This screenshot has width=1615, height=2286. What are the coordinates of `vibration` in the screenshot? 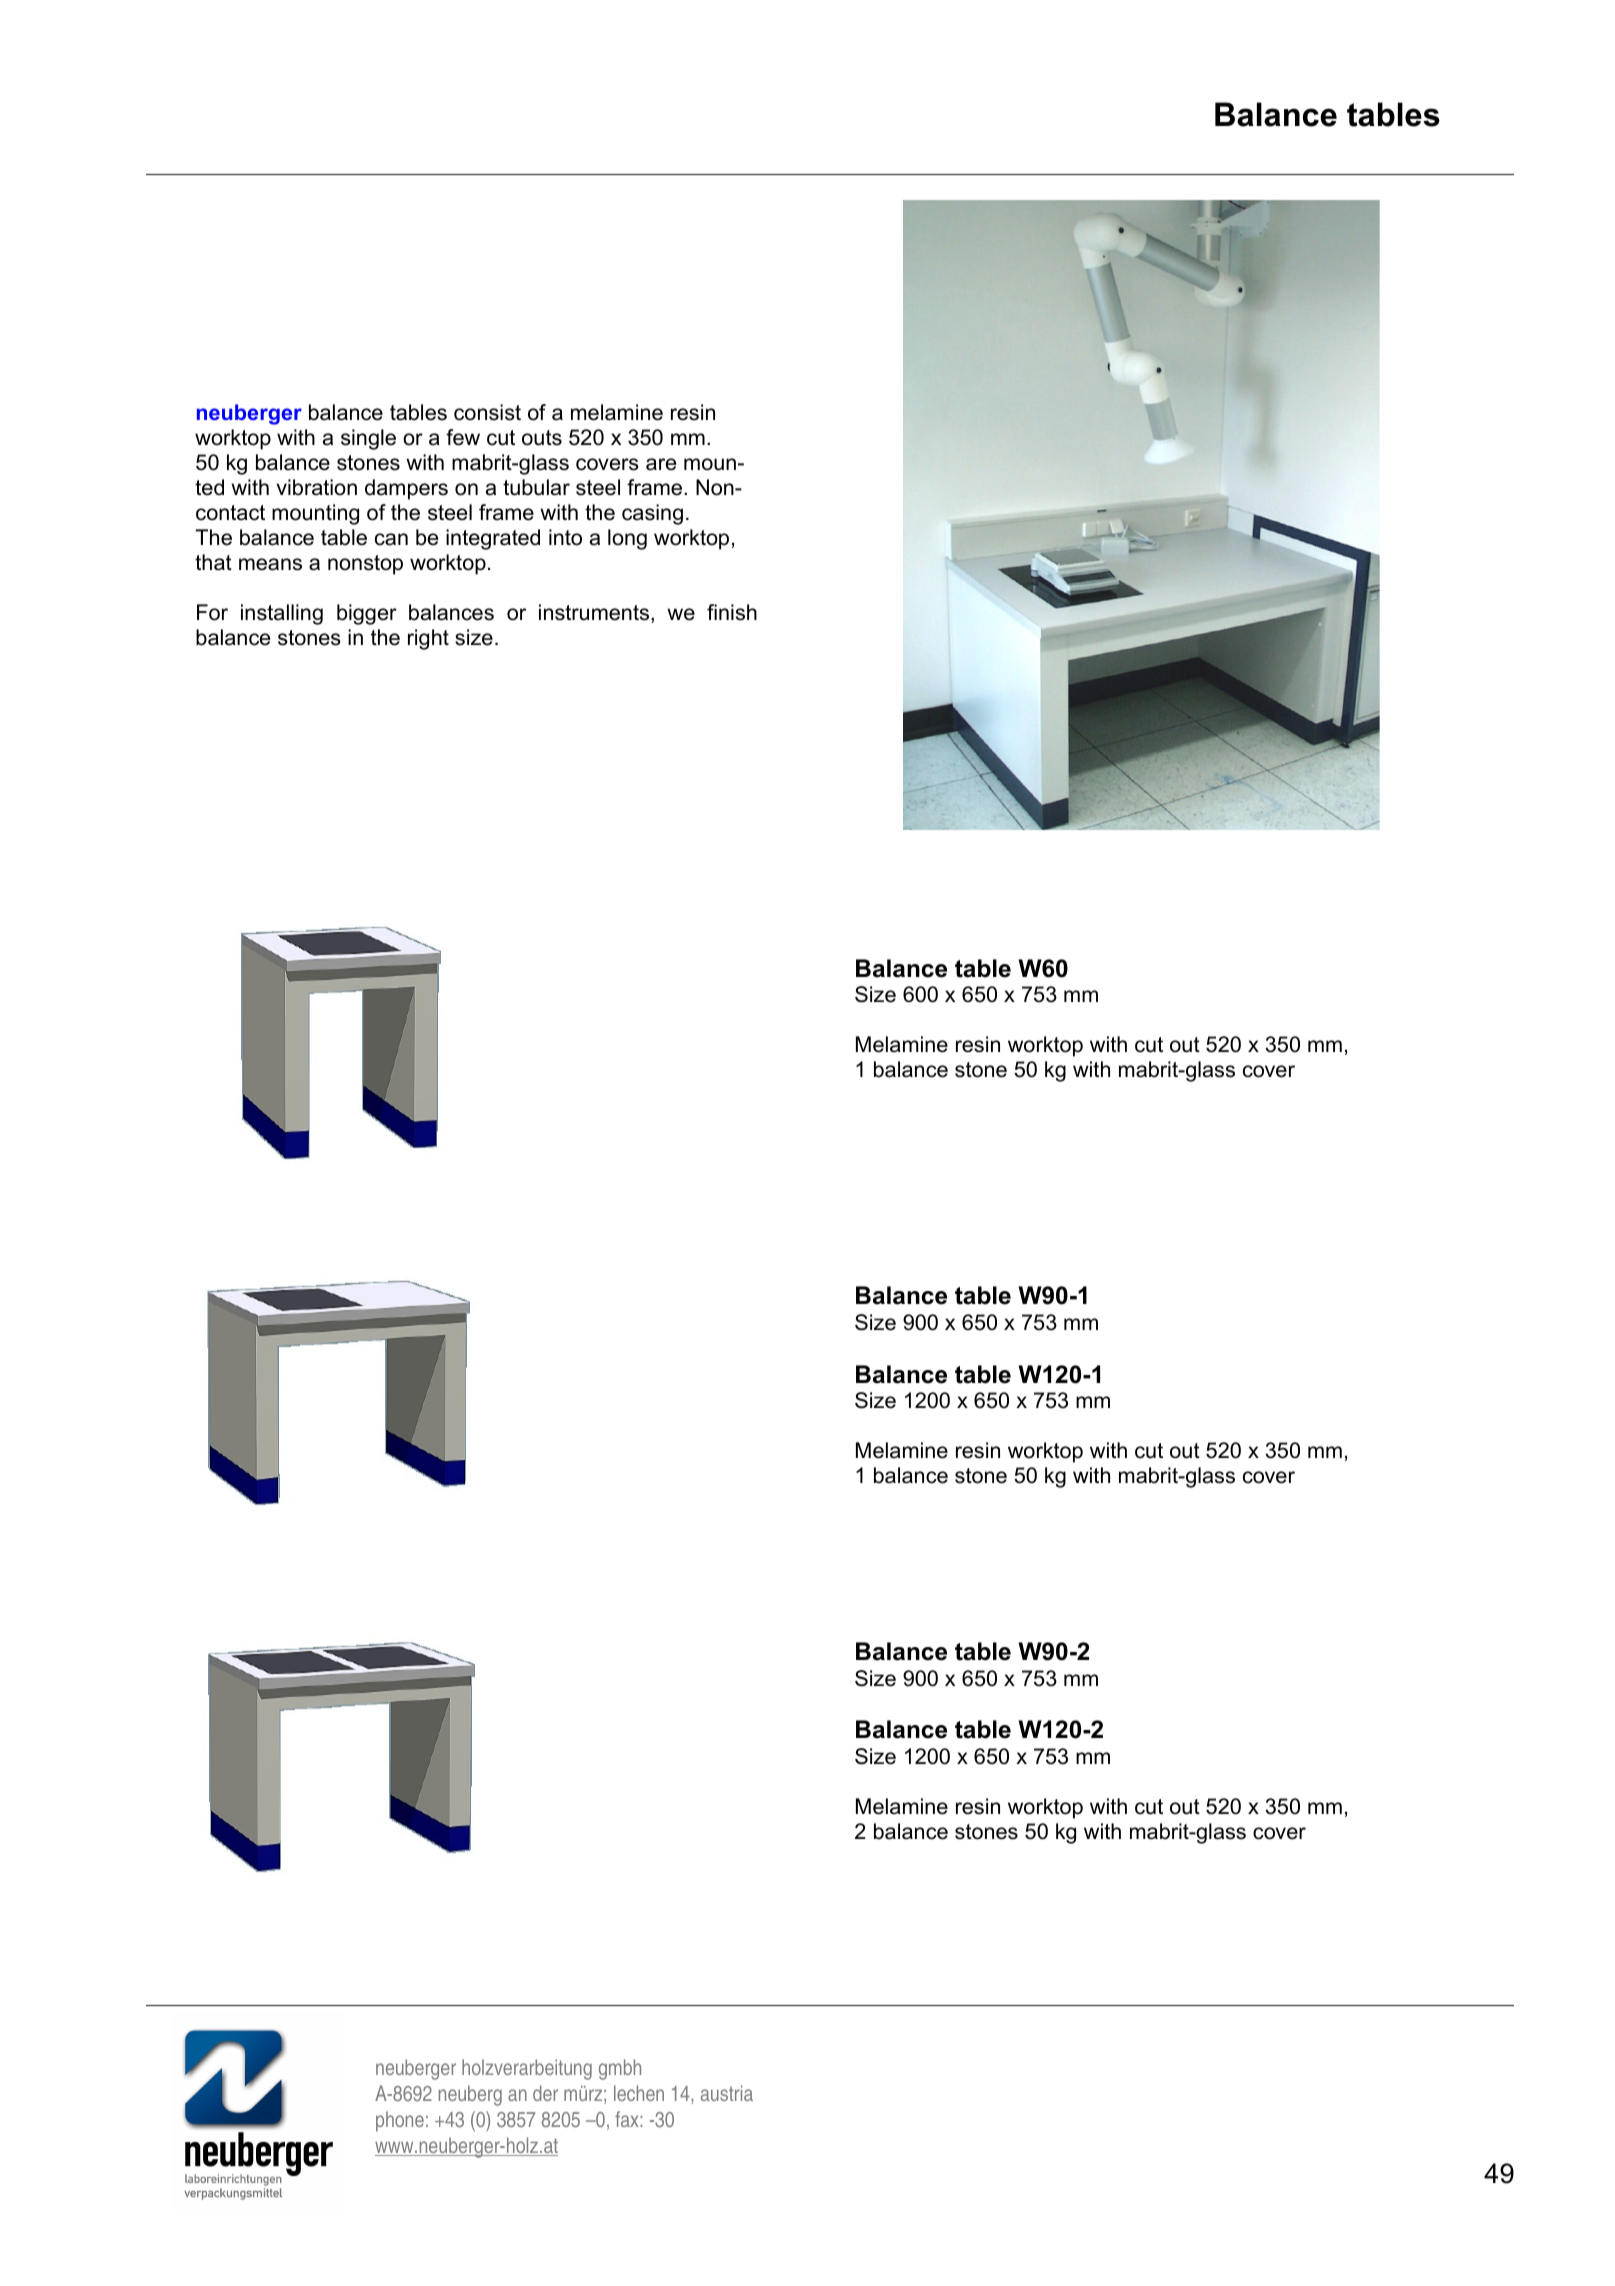 It's located at (317, 487).
